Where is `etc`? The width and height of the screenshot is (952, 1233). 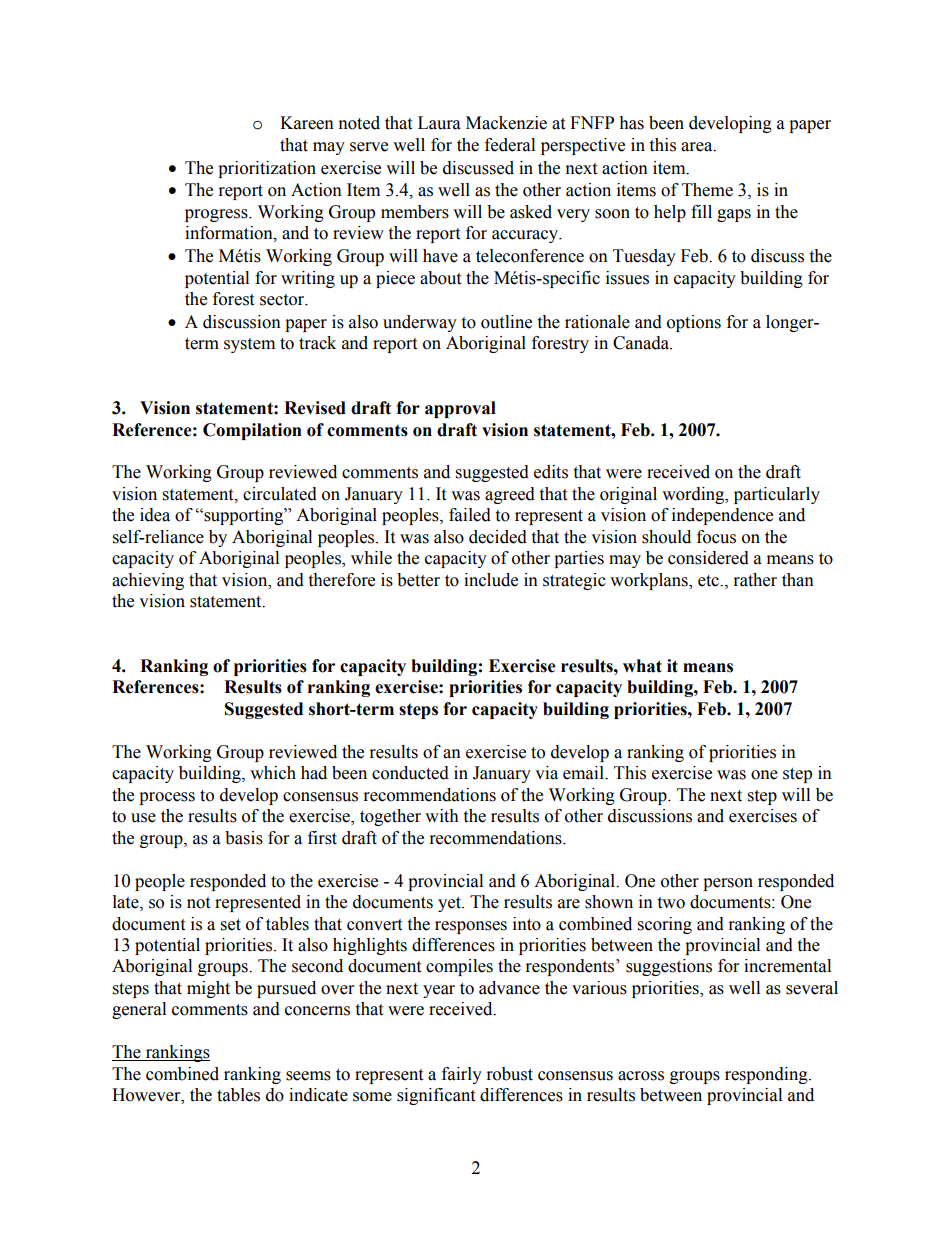 etc is located at coordinates (709, 581).
